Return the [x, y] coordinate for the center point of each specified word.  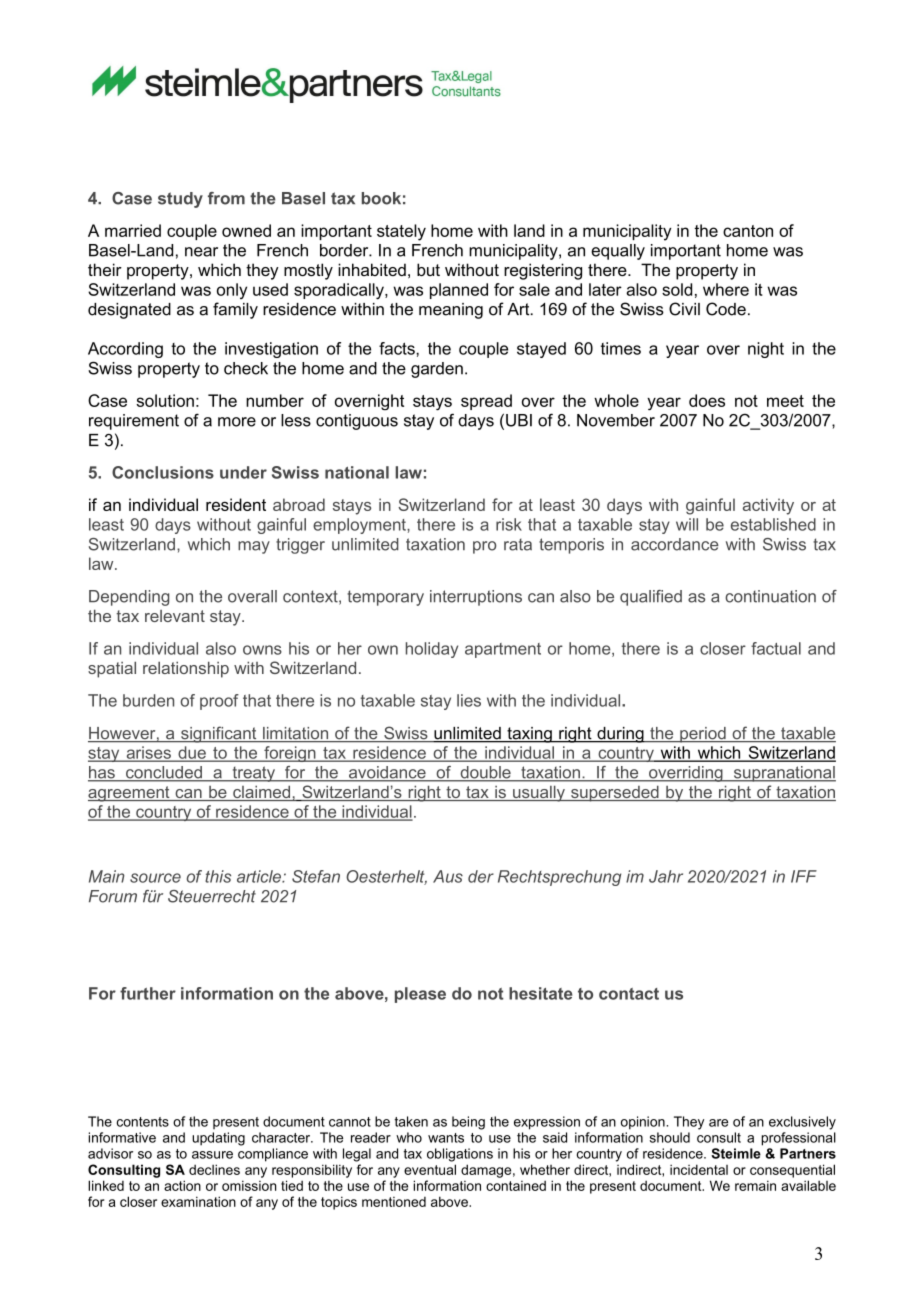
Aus [448, 876]
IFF [804, 876]
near [201, 252]
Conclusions [163, 472]
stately [401, 232]
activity [768, 506]
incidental [699, 1169]
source [155, 878]
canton [748, 231]
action [182, 1185]
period [703, 735]
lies [469, 700]
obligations [460, 1155]
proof [219, 702]
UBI [519, 420]
